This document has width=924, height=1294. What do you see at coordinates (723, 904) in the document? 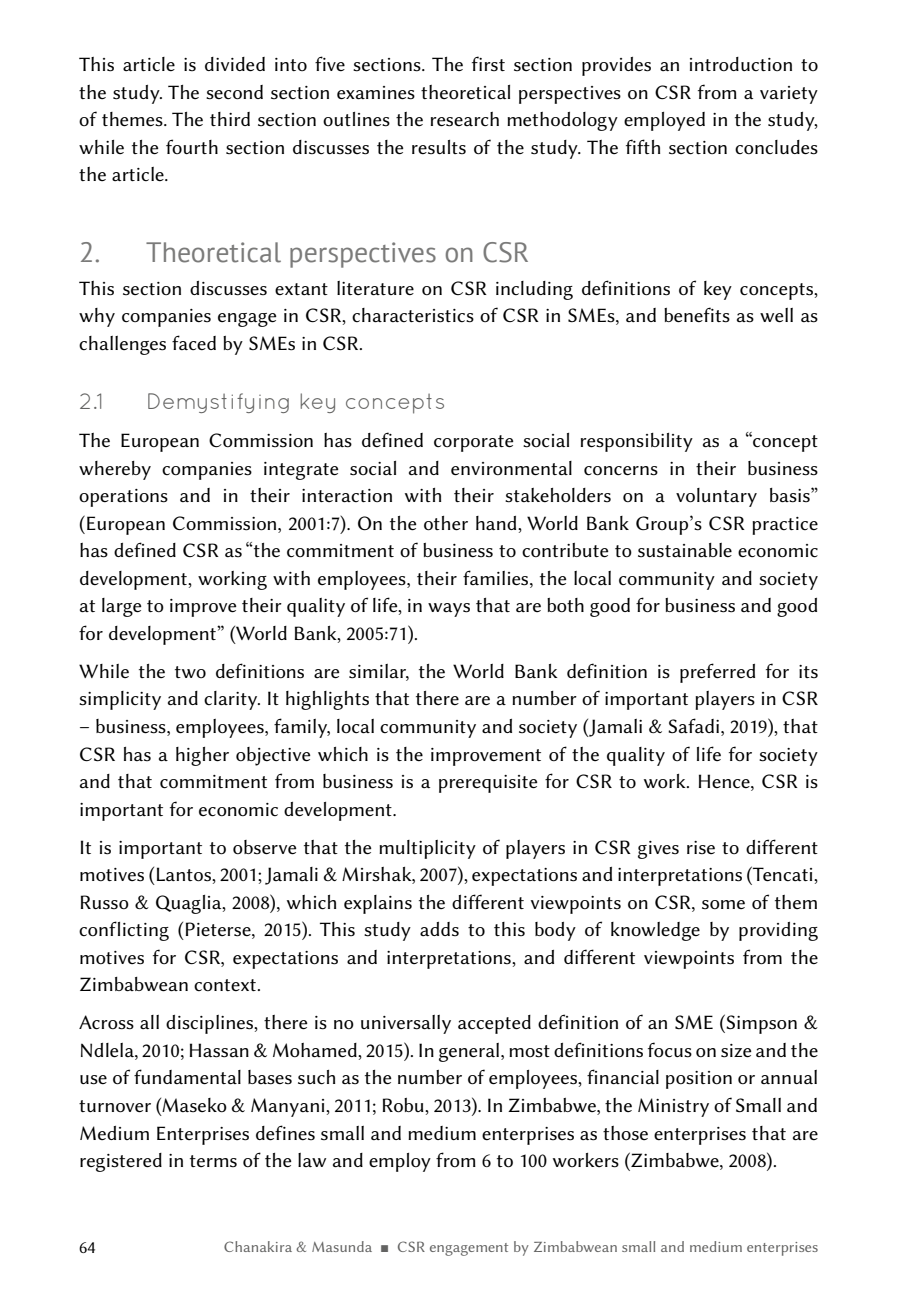
I see `some` at bounding box center [723, 904].
